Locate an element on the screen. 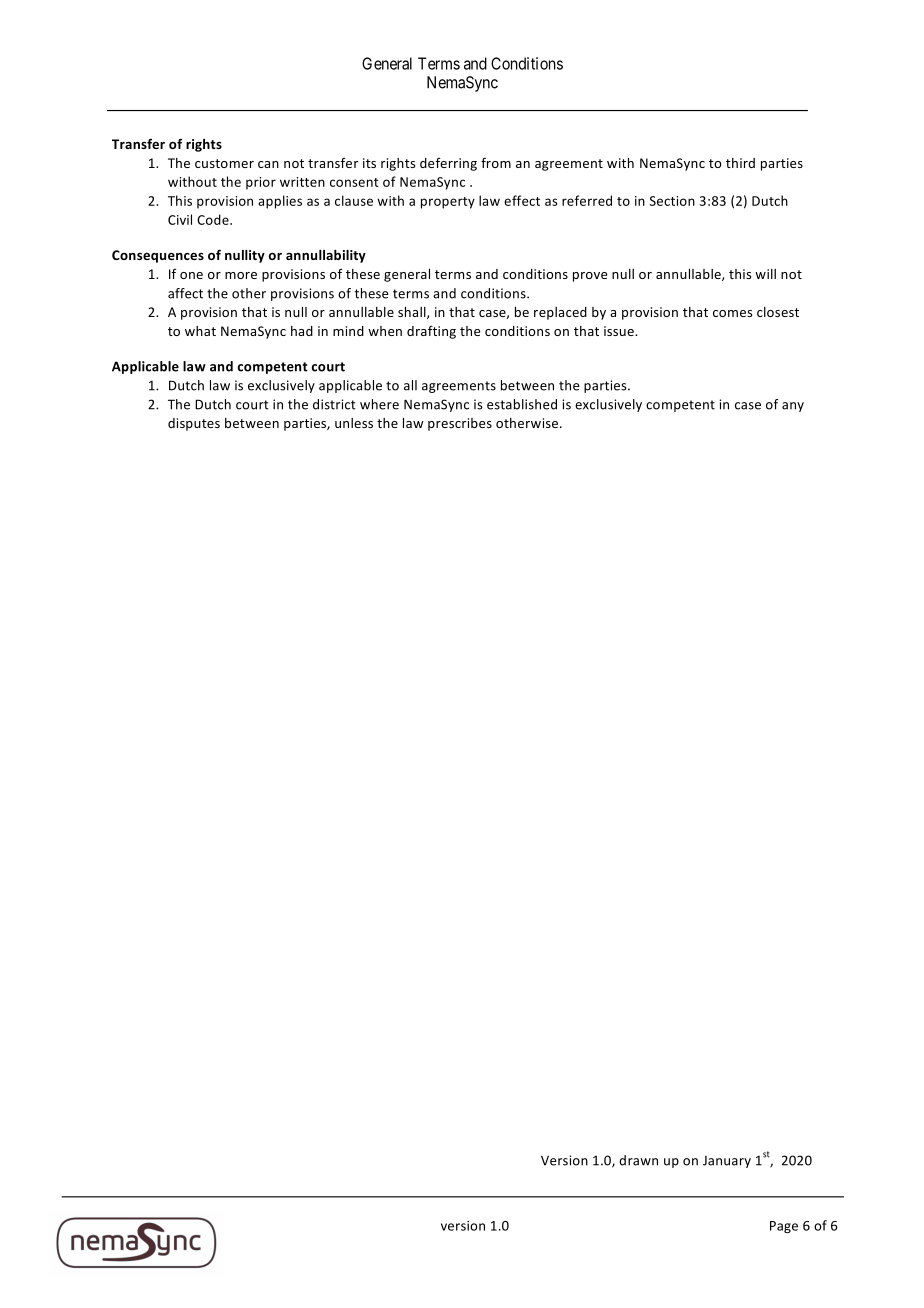 This screenshot has width=924, height=1308. third is located at coordinates (740, 163).
